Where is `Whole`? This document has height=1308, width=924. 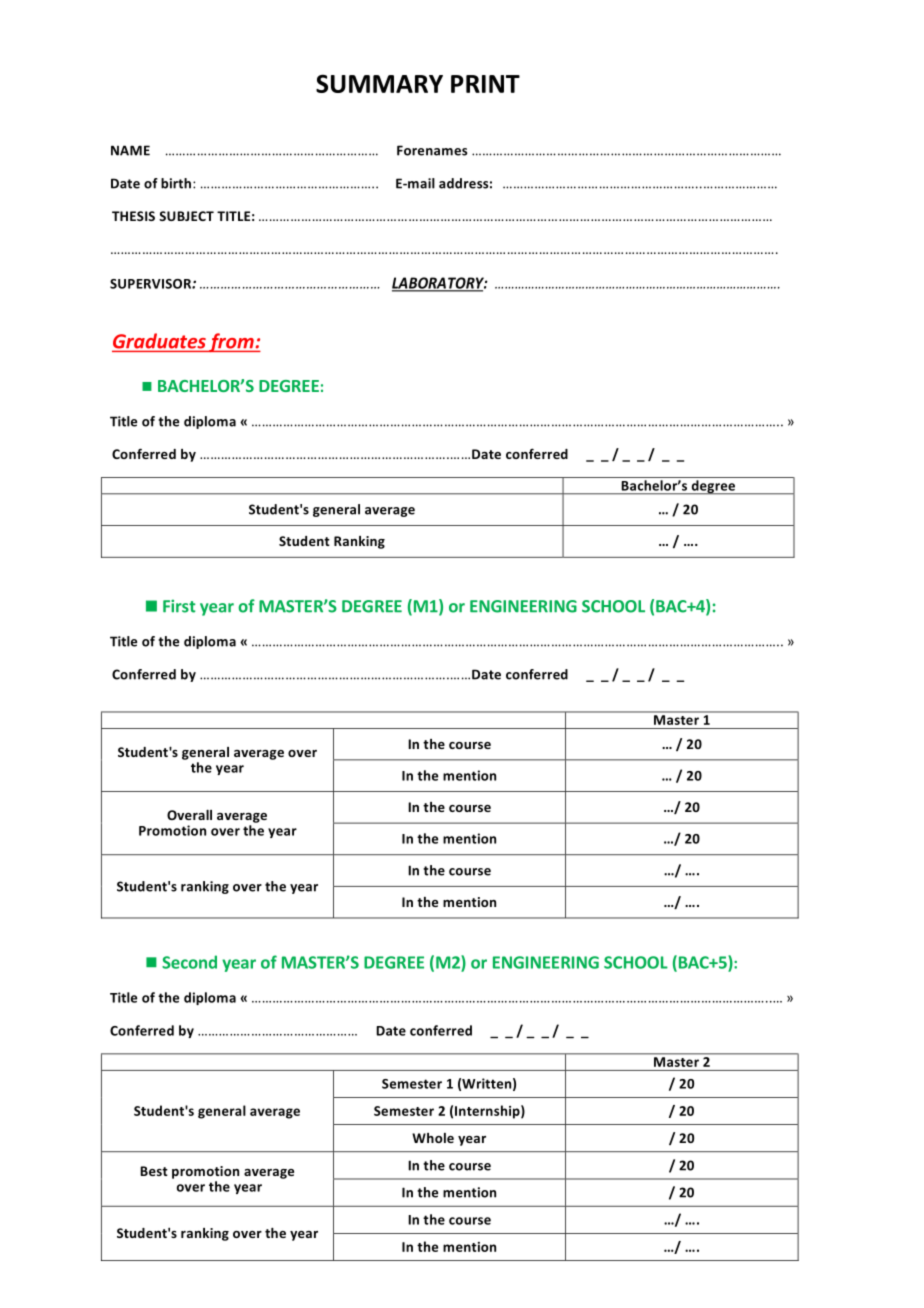 Whole is located at coordinates (433, 1138).
